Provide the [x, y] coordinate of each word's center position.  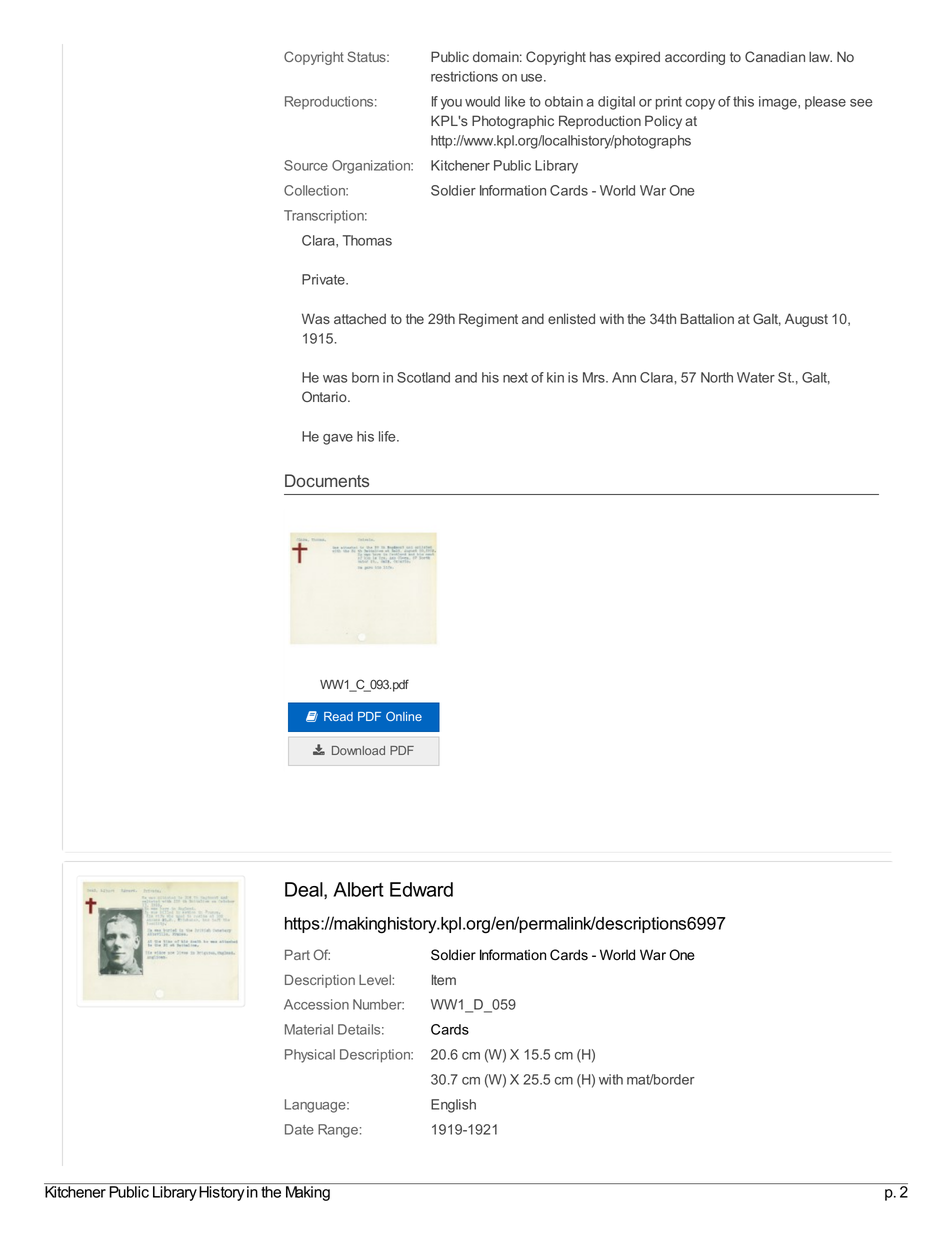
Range [338, 1131]
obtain [564, 101]
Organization [372, 167]
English [453, 1106]
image [779, 103]
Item [444, 979]
